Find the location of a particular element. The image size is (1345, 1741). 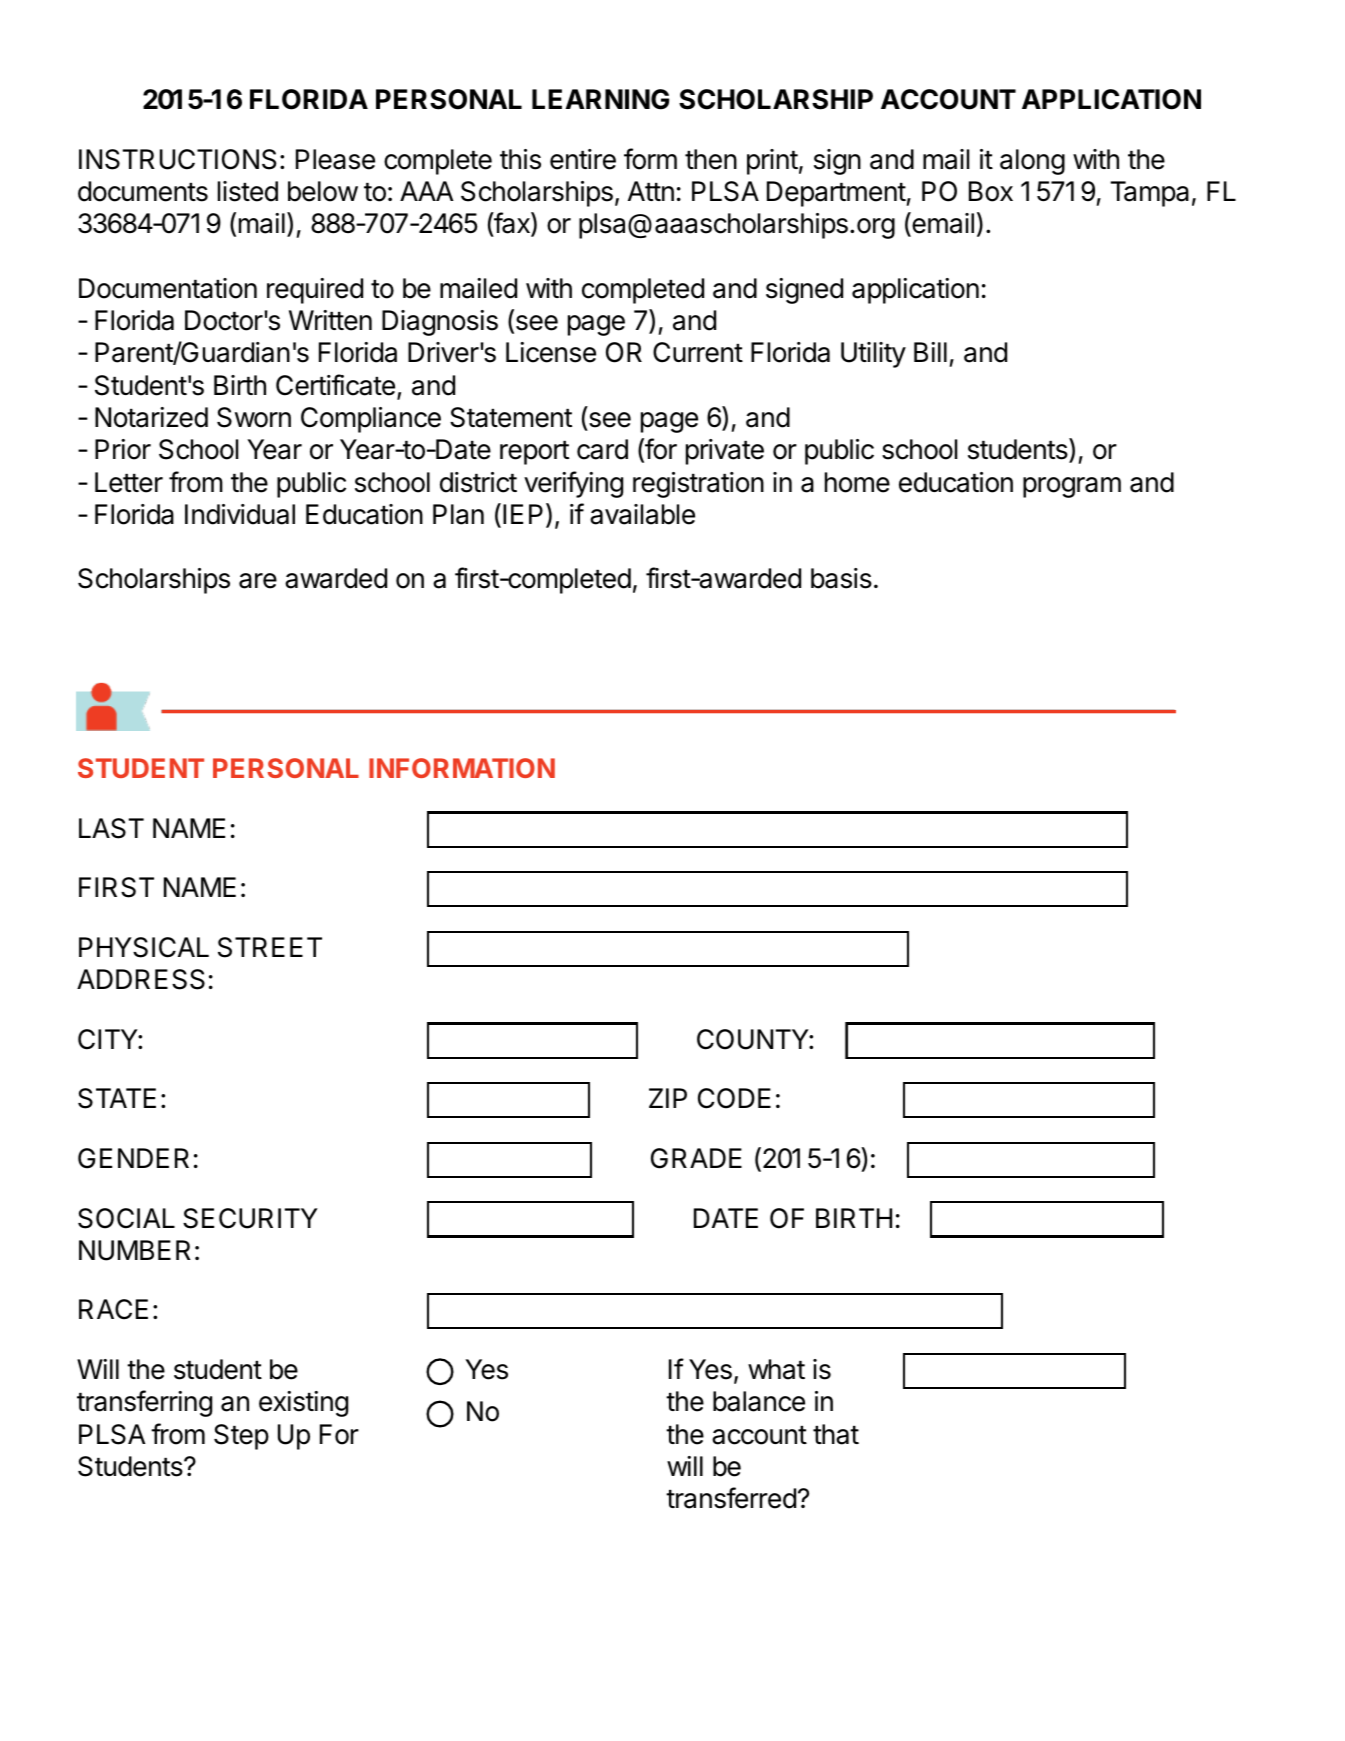

CODE is located at coordinates (734, 1098).
